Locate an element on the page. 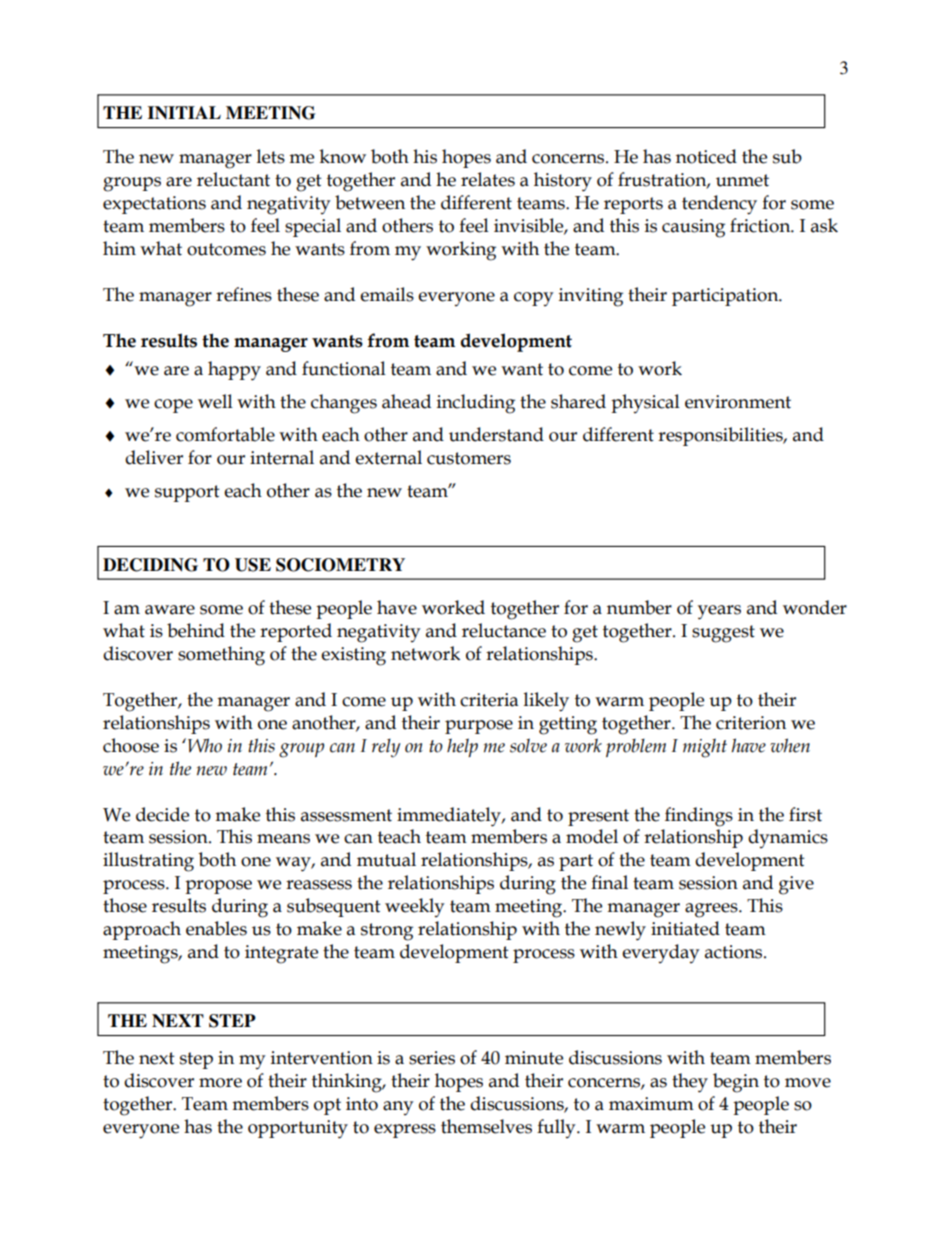 The width and height of the page is (952, 1233). relates is located at coordinates (488, 179).
